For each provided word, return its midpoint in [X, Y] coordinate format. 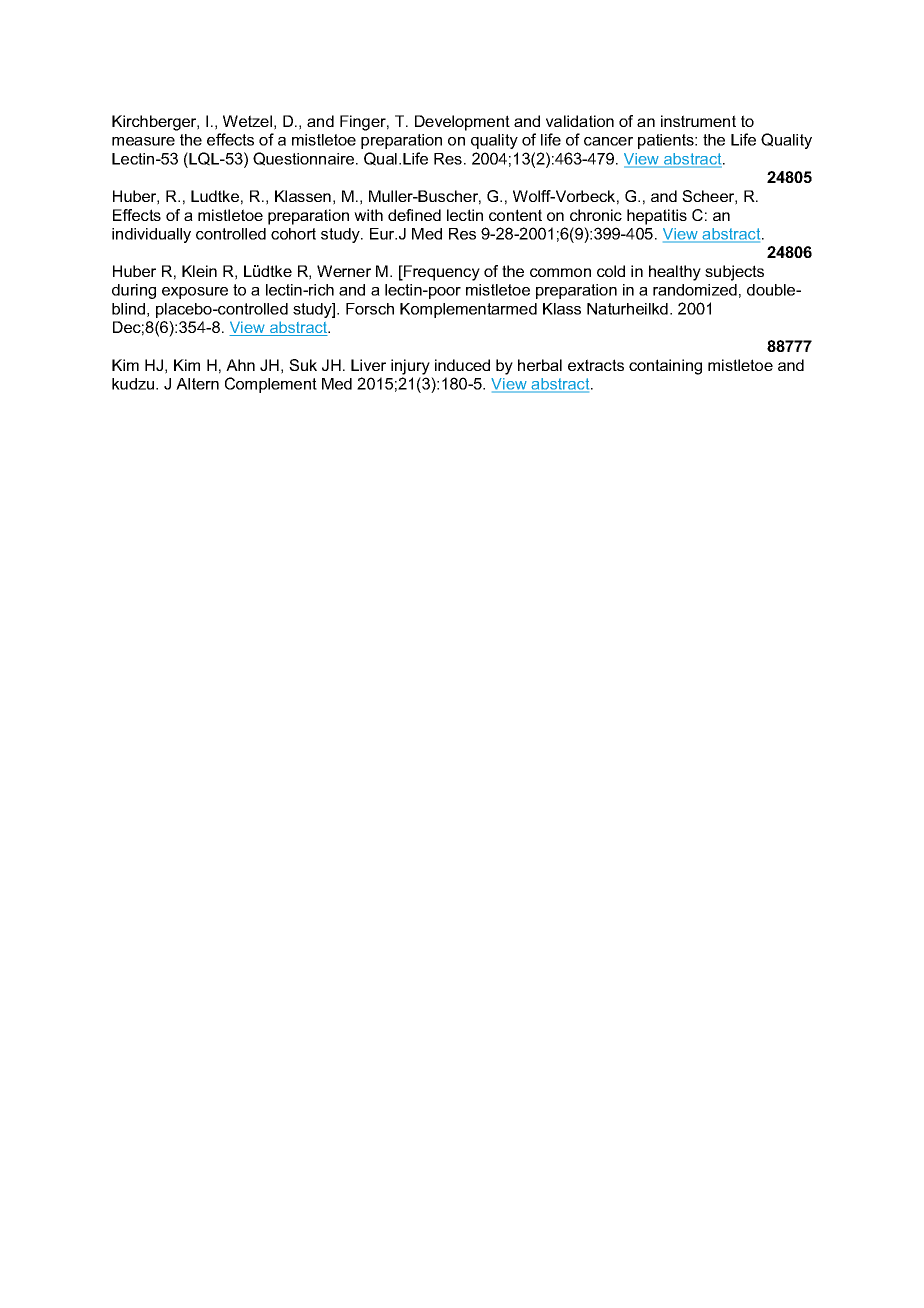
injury [410, 367]
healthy [675, 273]
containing [665, 367]
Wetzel [247, 121]
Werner [344, 271]
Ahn [240, 365]
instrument [698, 121]
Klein [199, 271]
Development [462, 123]
